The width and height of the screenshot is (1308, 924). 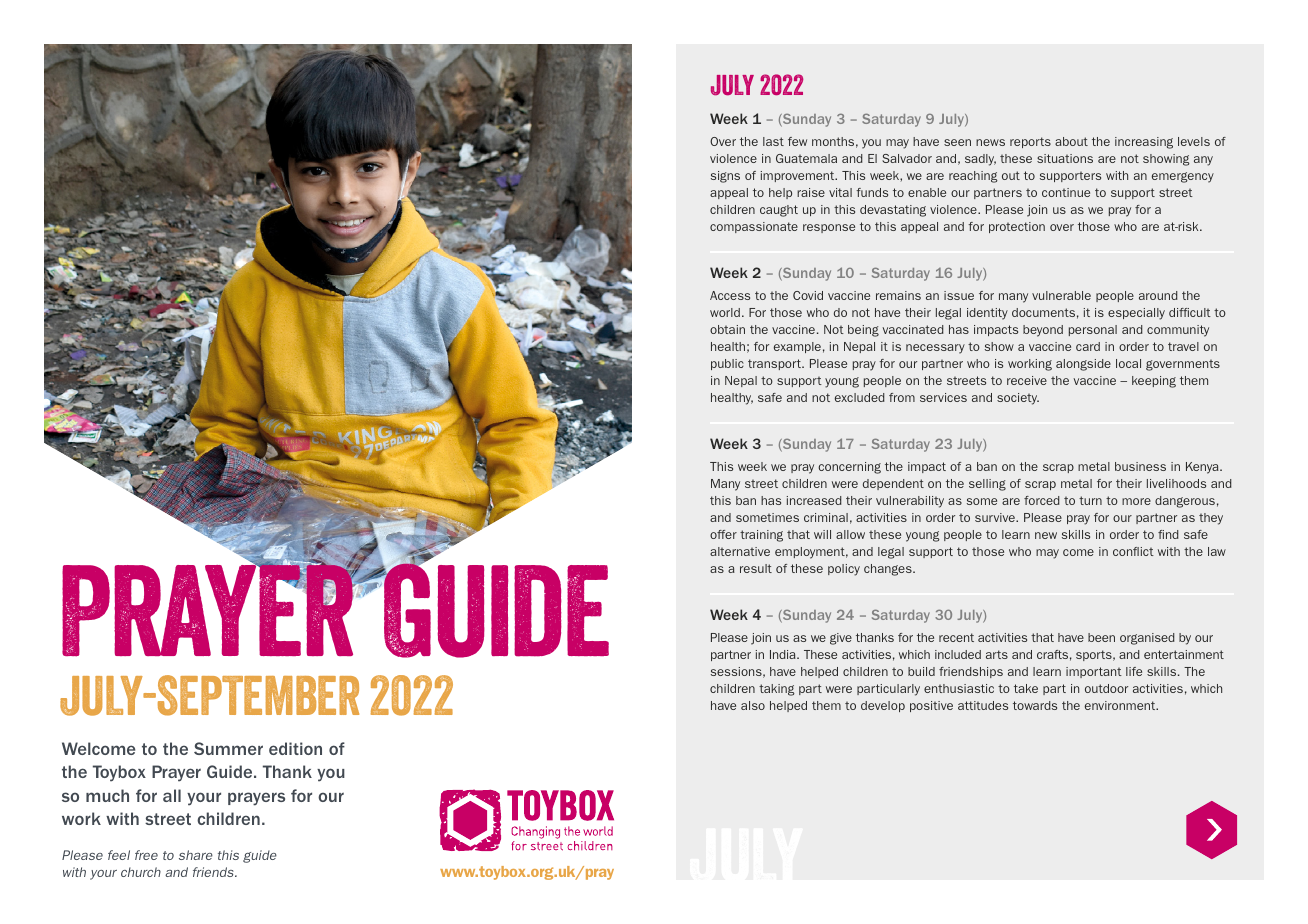 What do you see at coordinates (784, 654) in the screenshot?
I see `India` at bounding box center [784, 654].
